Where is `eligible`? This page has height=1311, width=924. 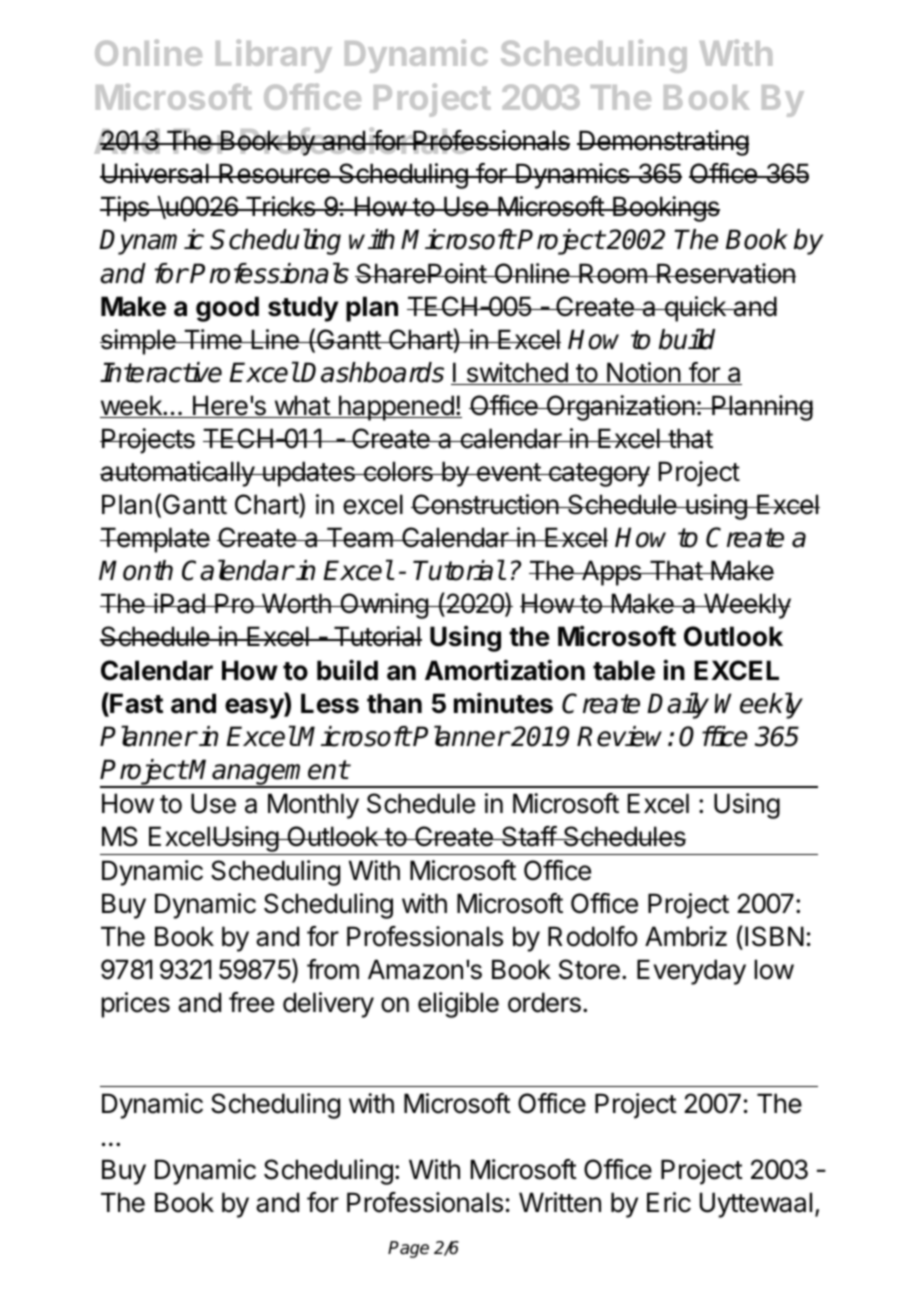 eligible is located at coordinates (458, 1005).
